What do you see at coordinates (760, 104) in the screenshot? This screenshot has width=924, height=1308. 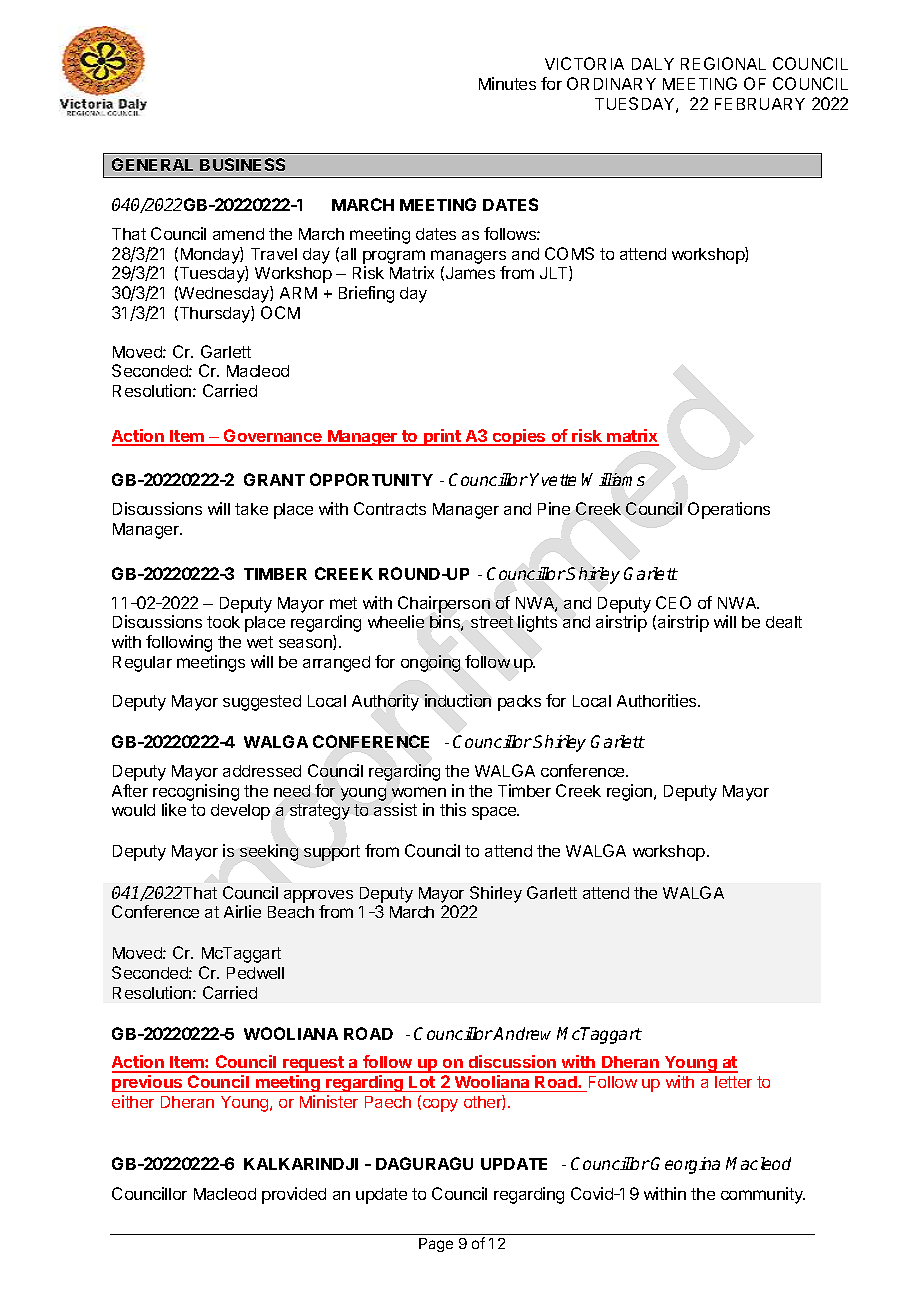 I see `FEBRUARY` at bounding box center [760, 104].
